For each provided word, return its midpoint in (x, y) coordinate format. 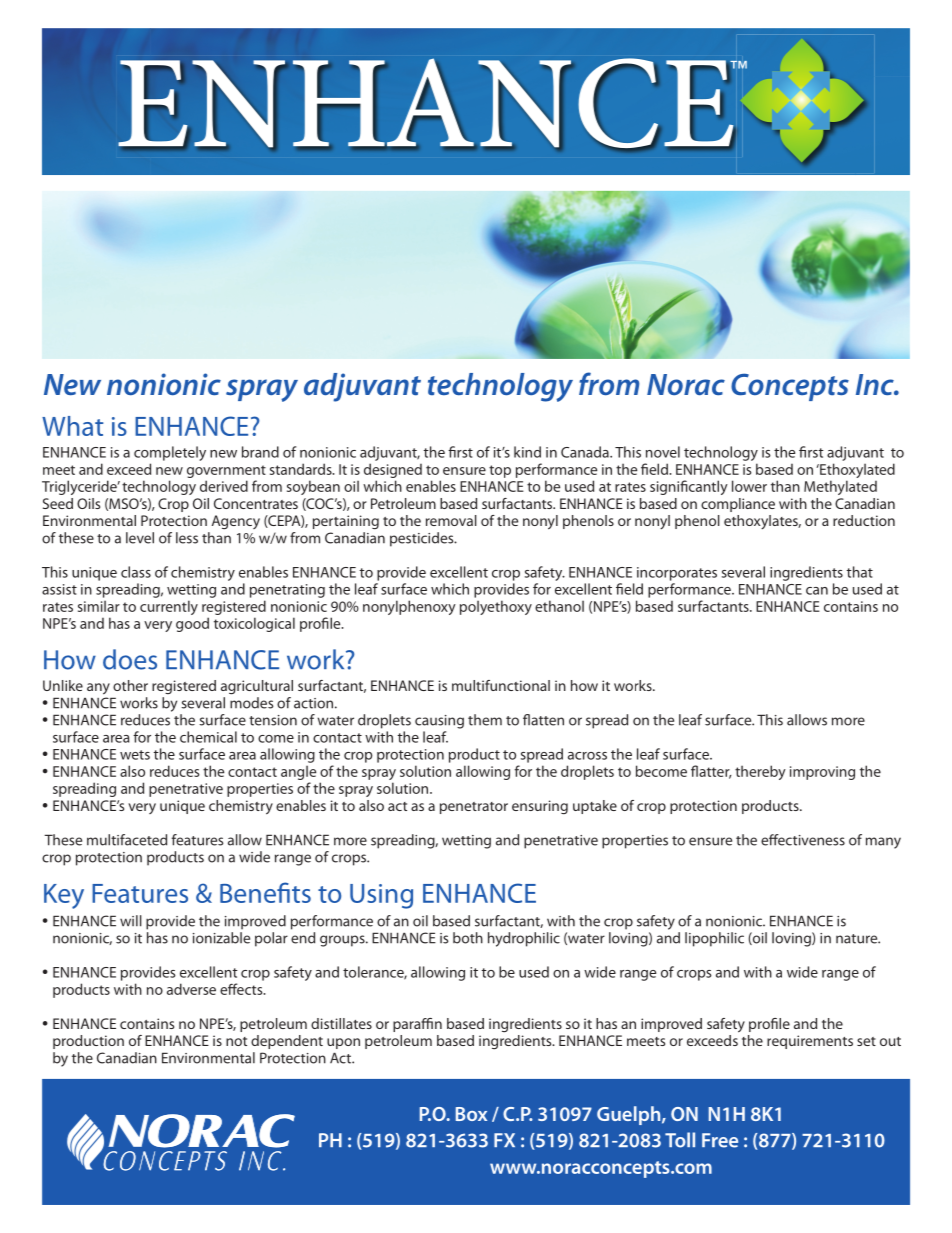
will (131, 921)
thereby (760, 772)
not (236, 1041)
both (468, 938)
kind (527, 452)
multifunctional (501, 685)
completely (170, 453)
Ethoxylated (856, 472)
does (130, 659)
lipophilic (714, 939)
